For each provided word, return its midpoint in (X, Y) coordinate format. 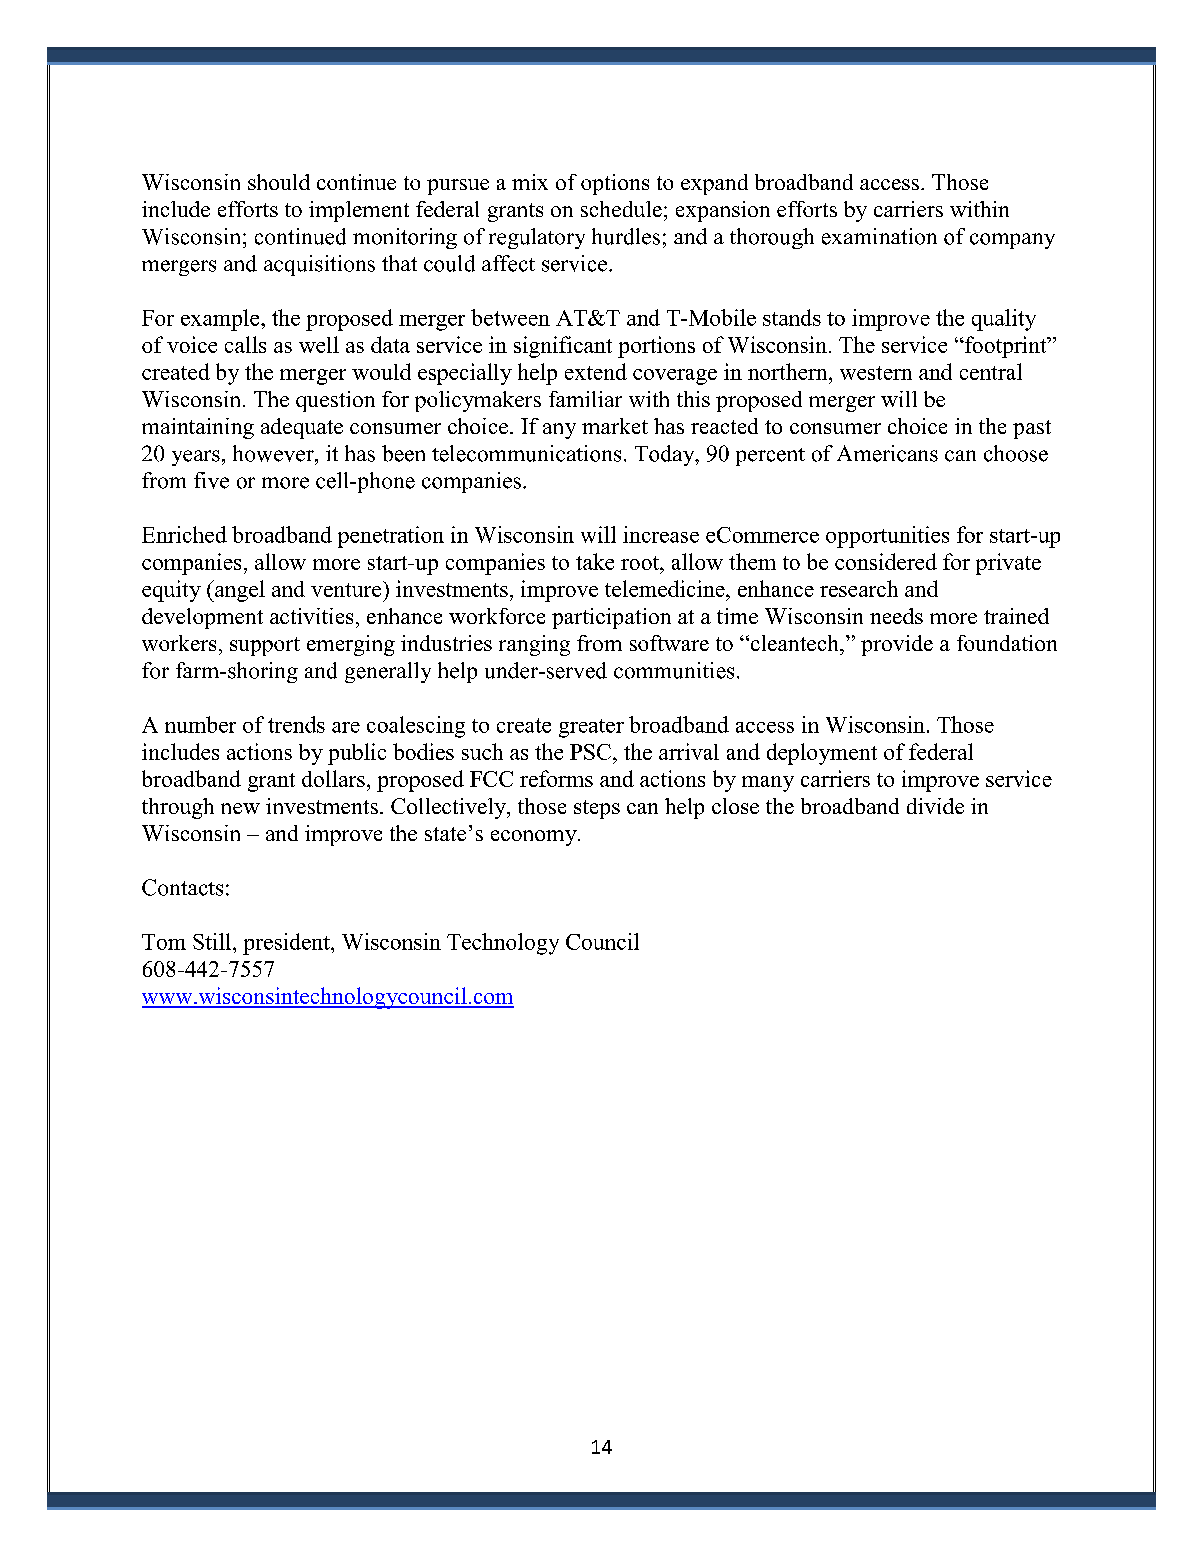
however (274, 453)
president (287, 944)
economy (535, 838)
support (265, 646)
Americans (887, 453)
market (615, 426)
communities (674, 670)
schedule (621, 209)
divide (935, 806)
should (279, 182)
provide (897, 645)
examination (879, 236)
